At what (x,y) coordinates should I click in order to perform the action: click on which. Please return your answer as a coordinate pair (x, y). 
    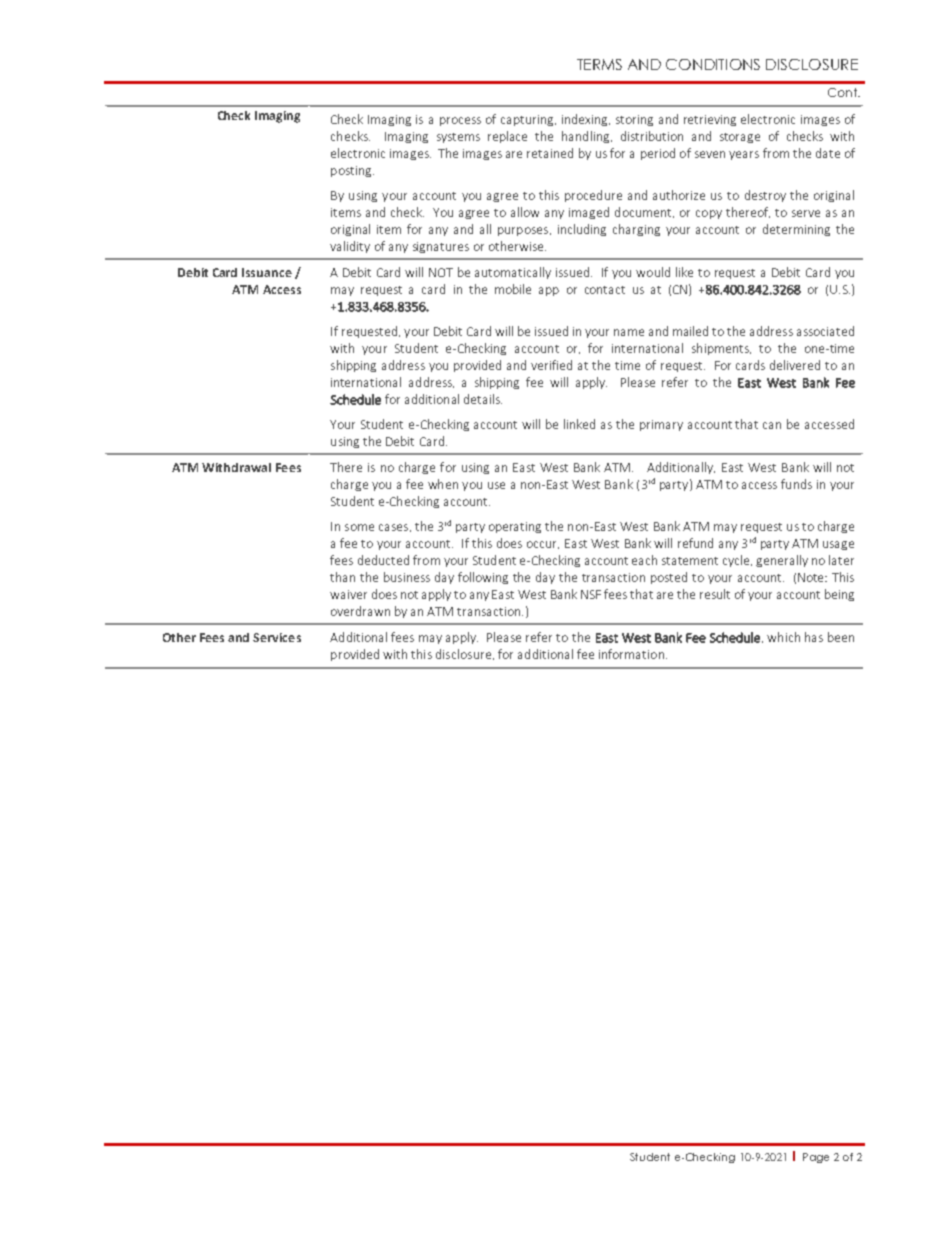
    Looking at the image, I should click on (783, 637).
